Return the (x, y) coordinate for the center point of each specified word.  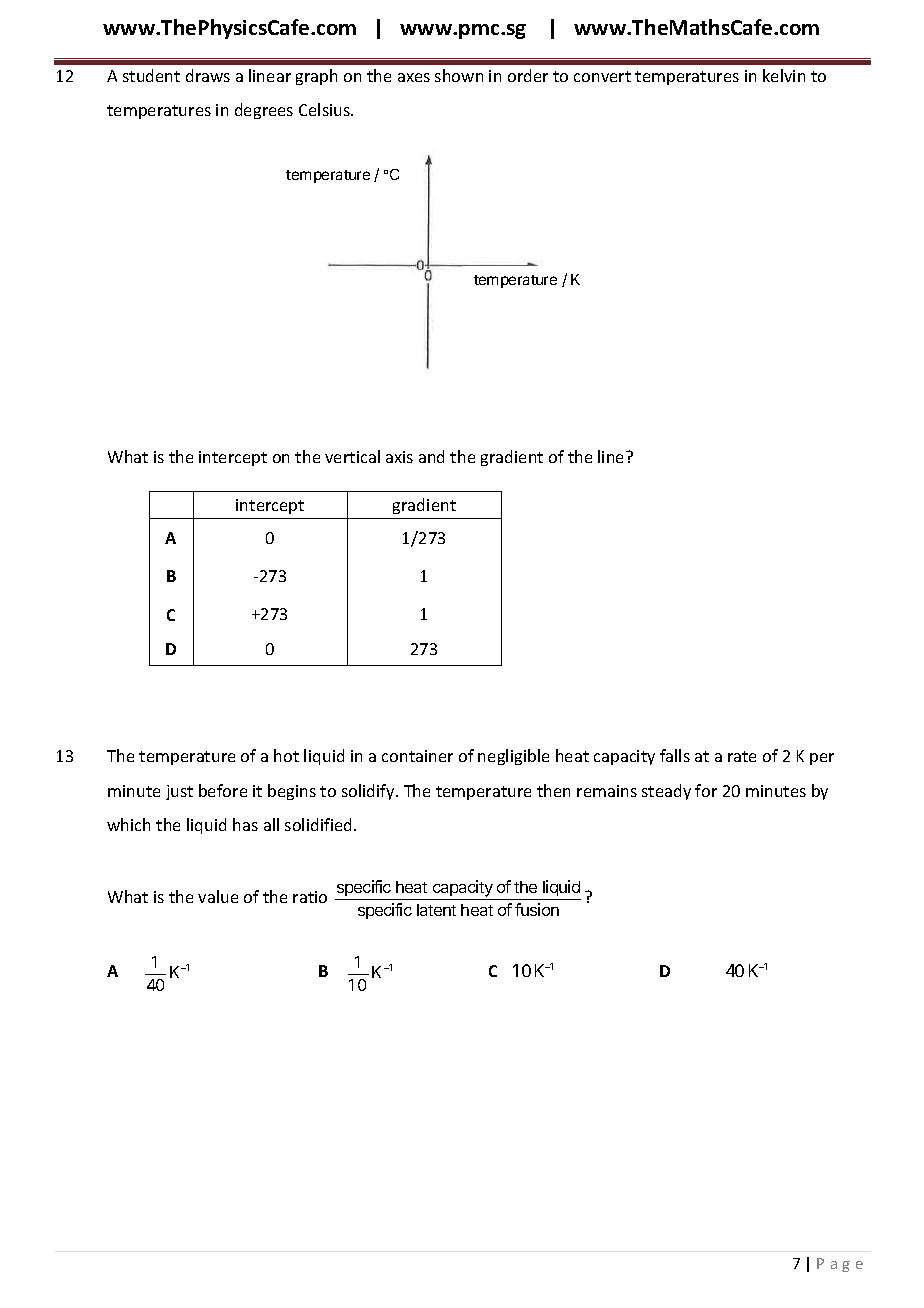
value (218, 896)
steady (666, 792)
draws (208, 75)
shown (459, 75)
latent (436, 910)
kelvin (784, 75)
